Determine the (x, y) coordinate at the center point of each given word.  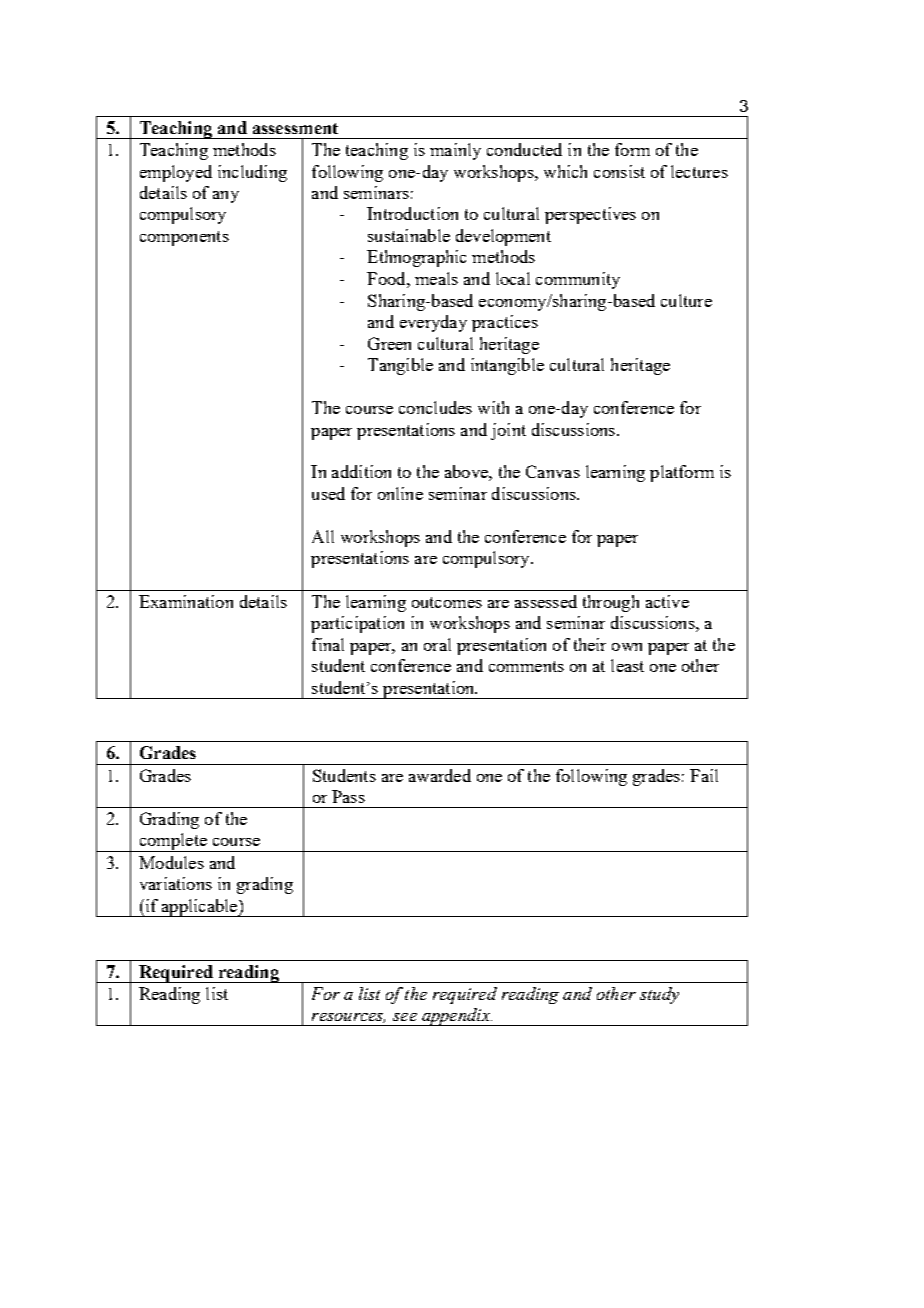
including (252, 173)
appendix (455, 1017)
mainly (455, 151)
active (667, 601)
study (659, 995)
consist (619, 171)
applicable (199, 908)
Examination (186, 601)
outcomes (447, 602)
